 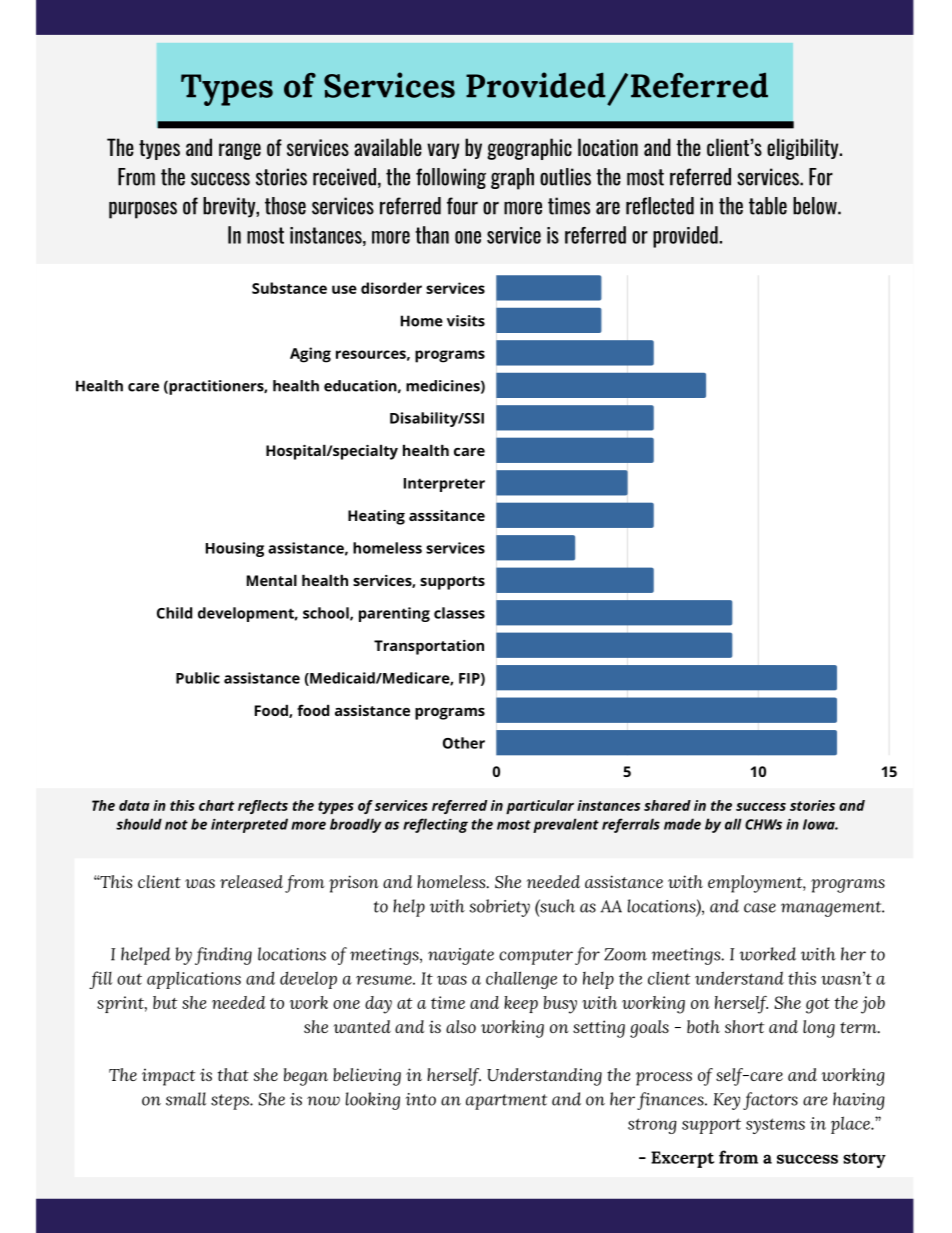 What do you see at coordinates (235, 549) in the page?
I see `Housing` at bounding box center [235, 549].
